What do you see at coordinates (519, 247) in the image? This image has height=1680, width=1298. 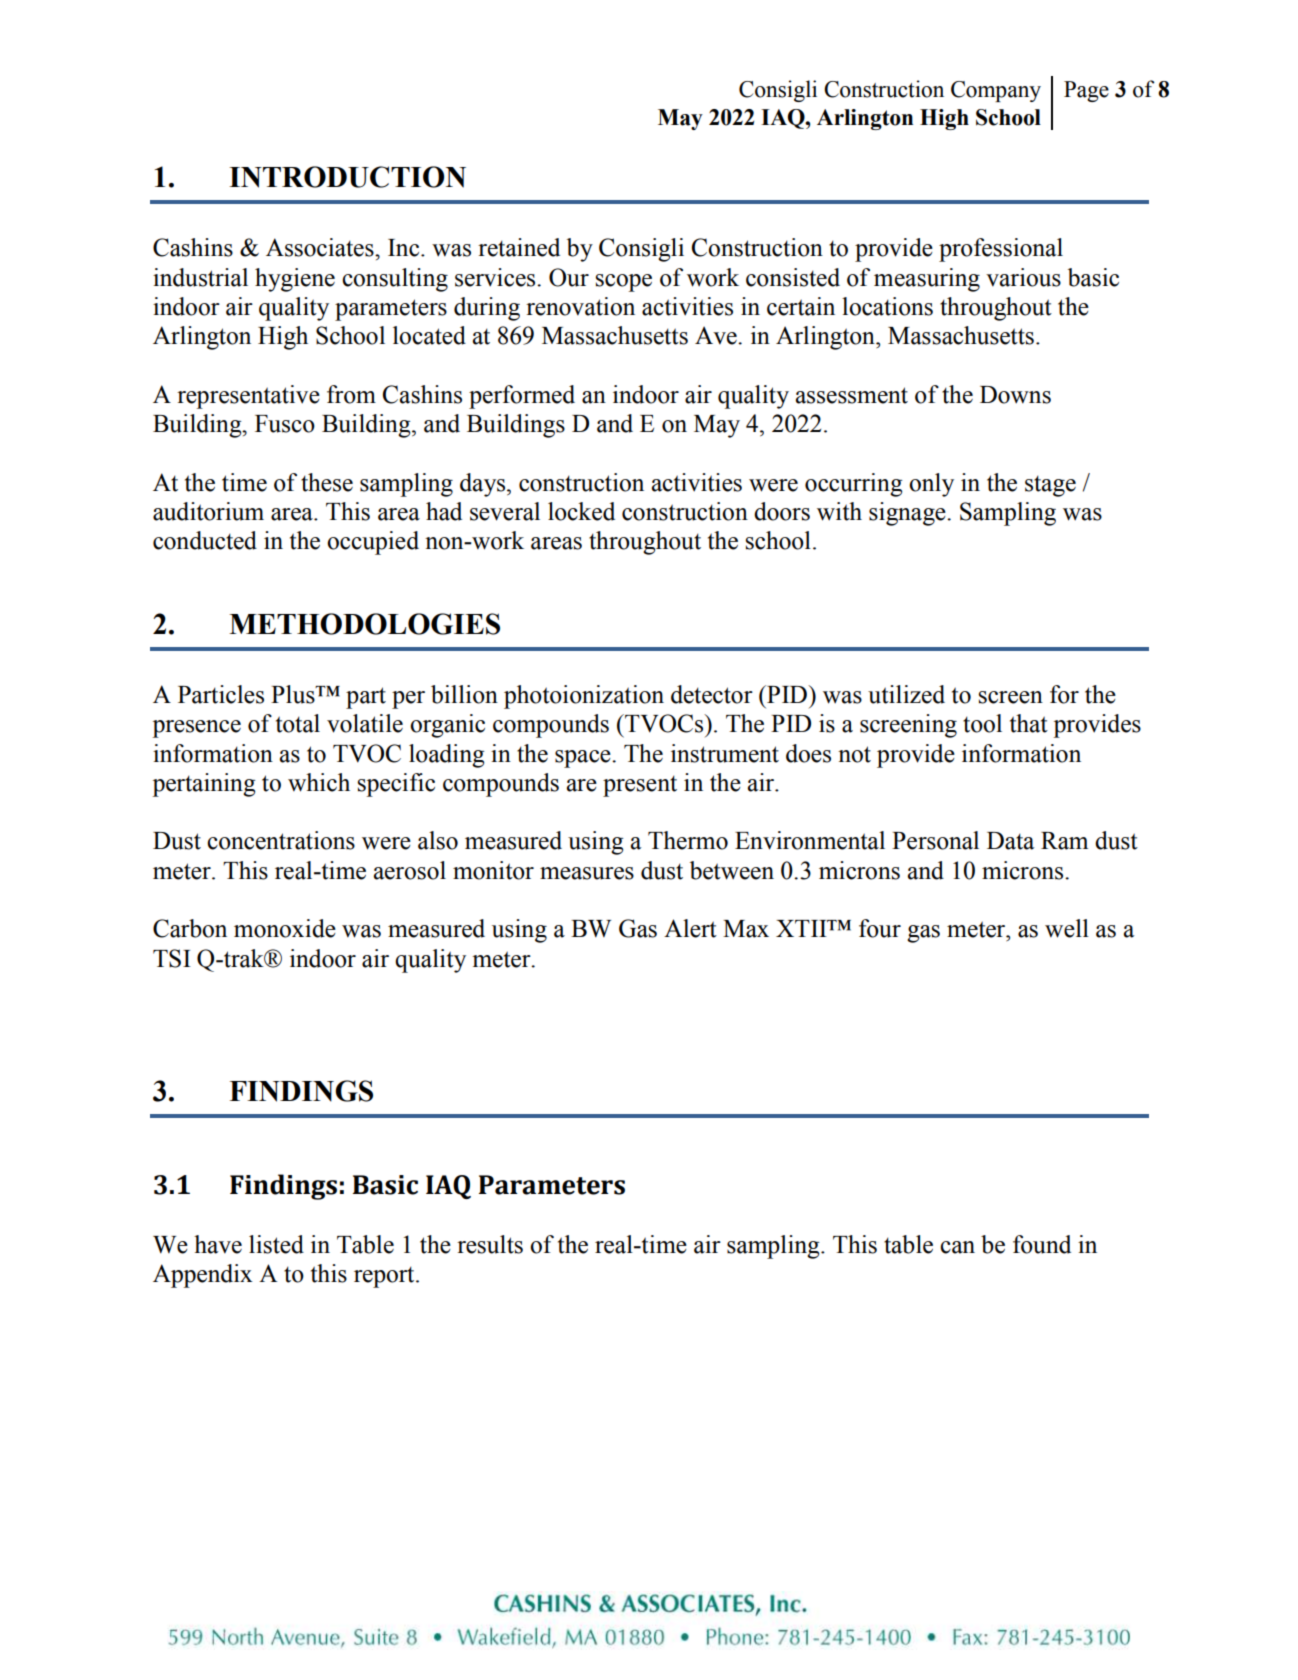 I see `retained` at bounding box center [519, 247].
